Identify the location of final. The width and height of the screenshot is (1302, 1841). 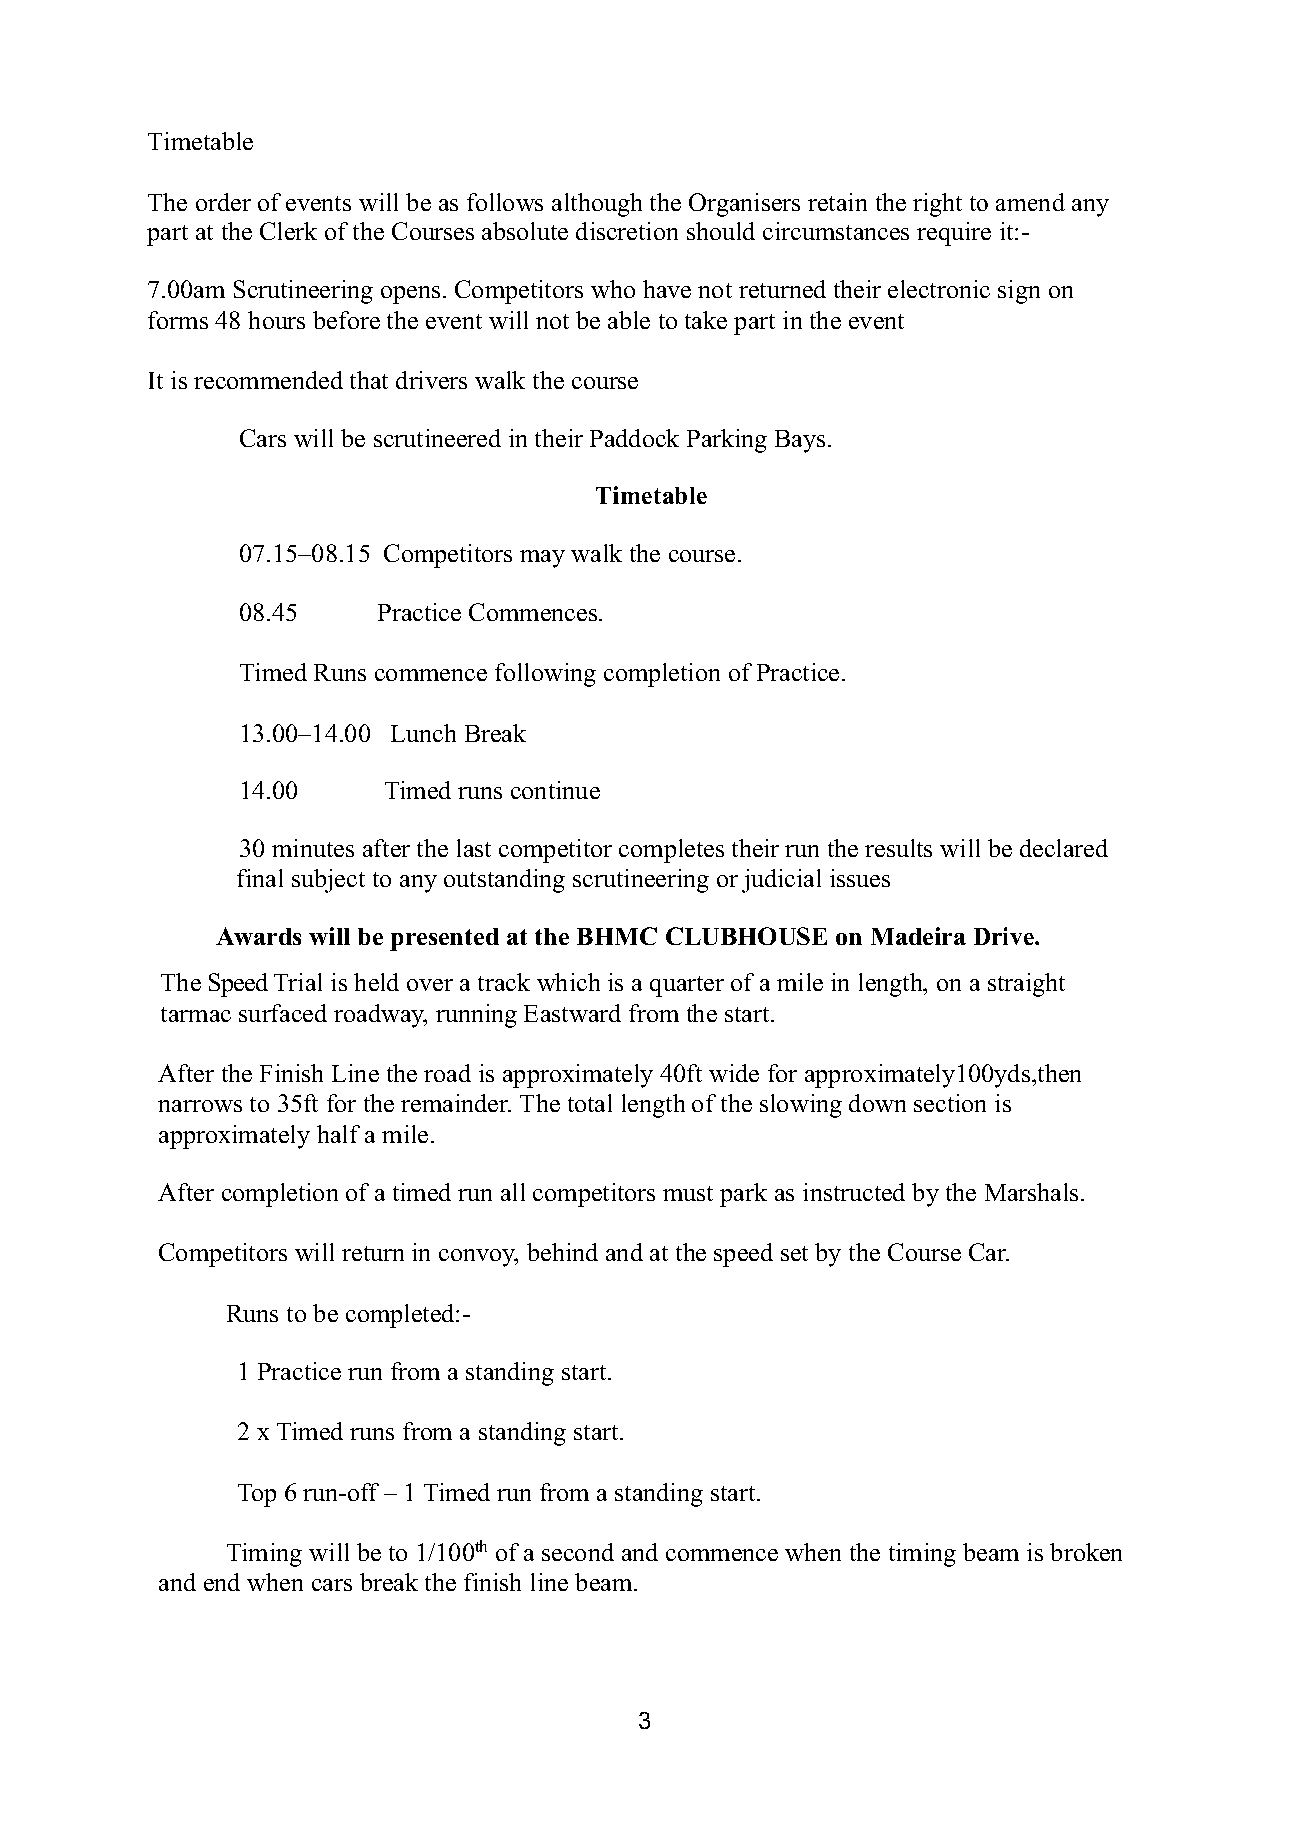
(260, 878).
